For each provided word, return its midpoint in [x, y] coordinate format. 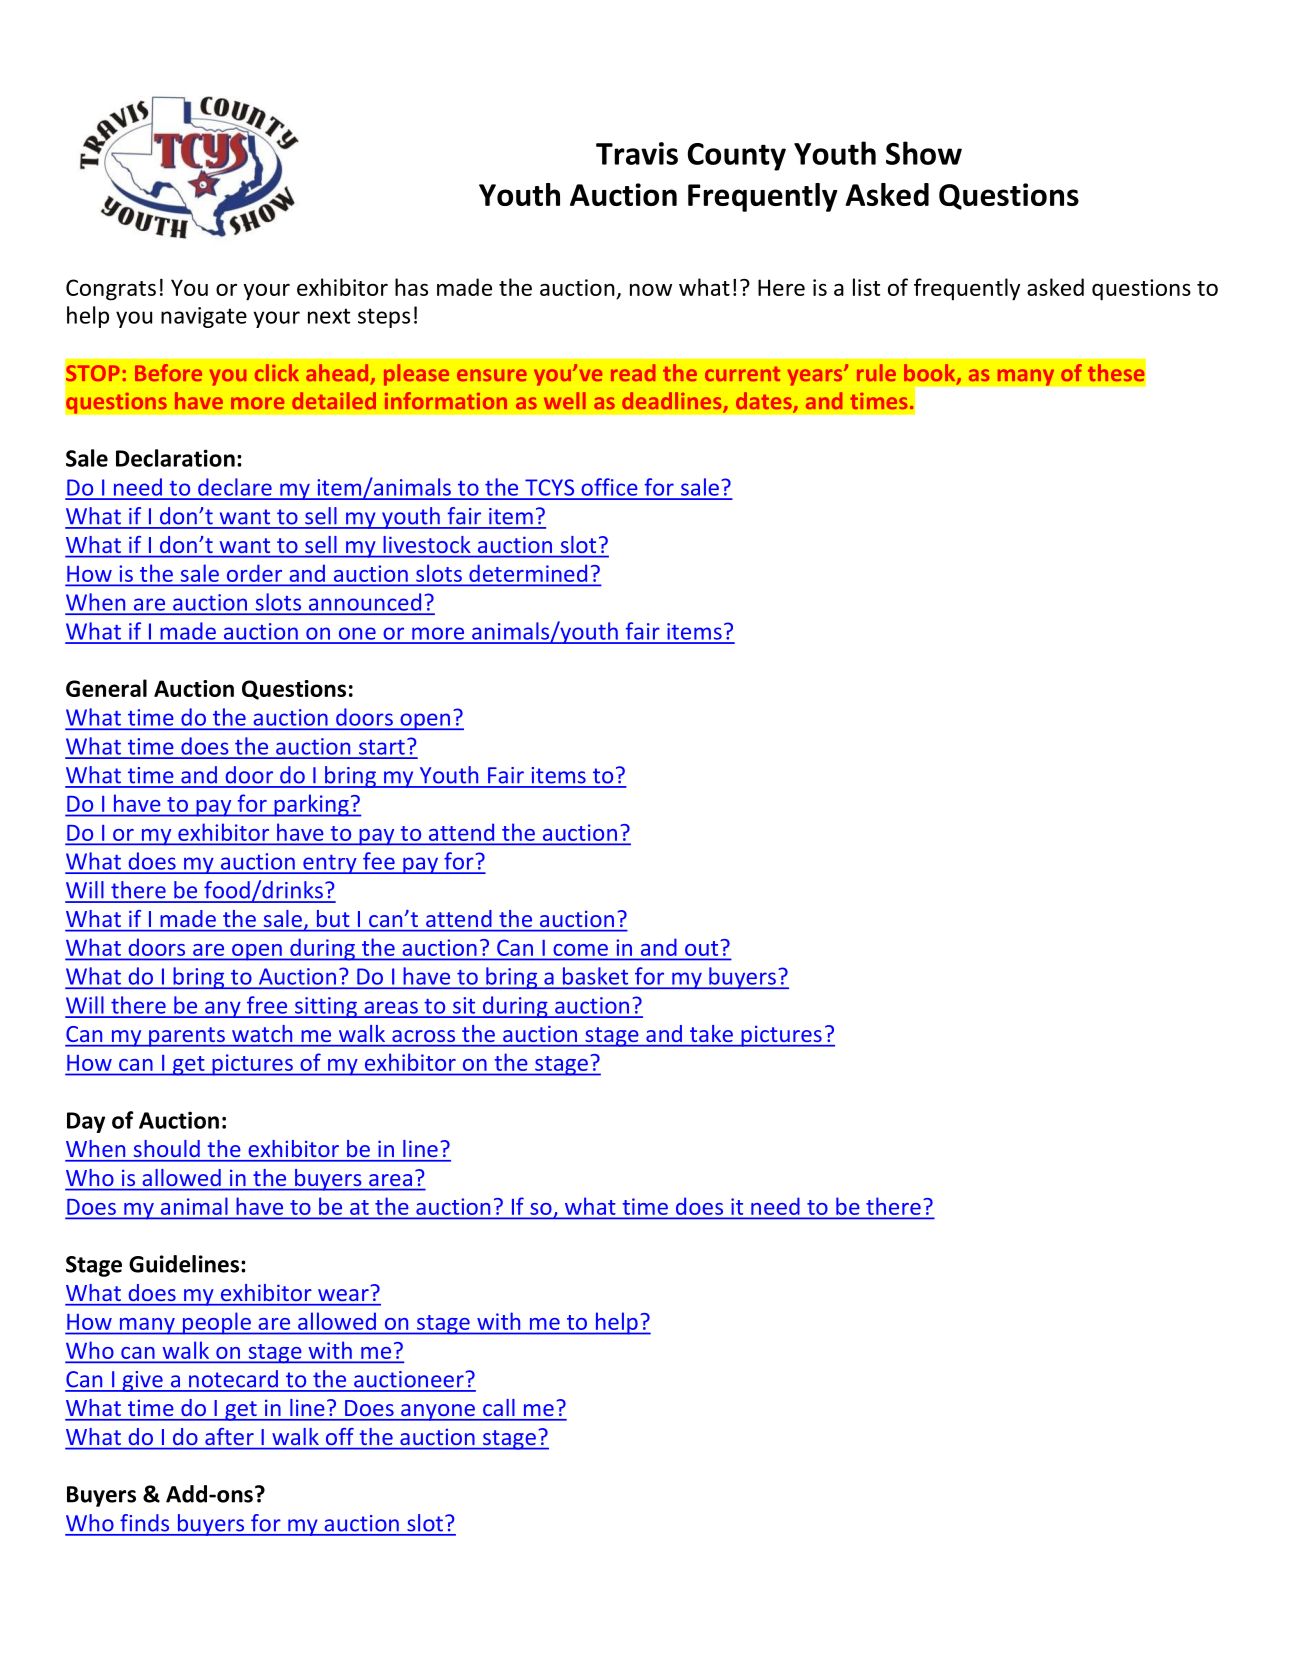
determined [528, 573]
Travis [637, 153]
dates [765, 402]
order [254, 573]
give [142, 1381]
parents [187, 1037]
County [737, 157]
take [711, 1033]
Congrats [111, 290]
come [581, 950]
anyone [438, 1412]
